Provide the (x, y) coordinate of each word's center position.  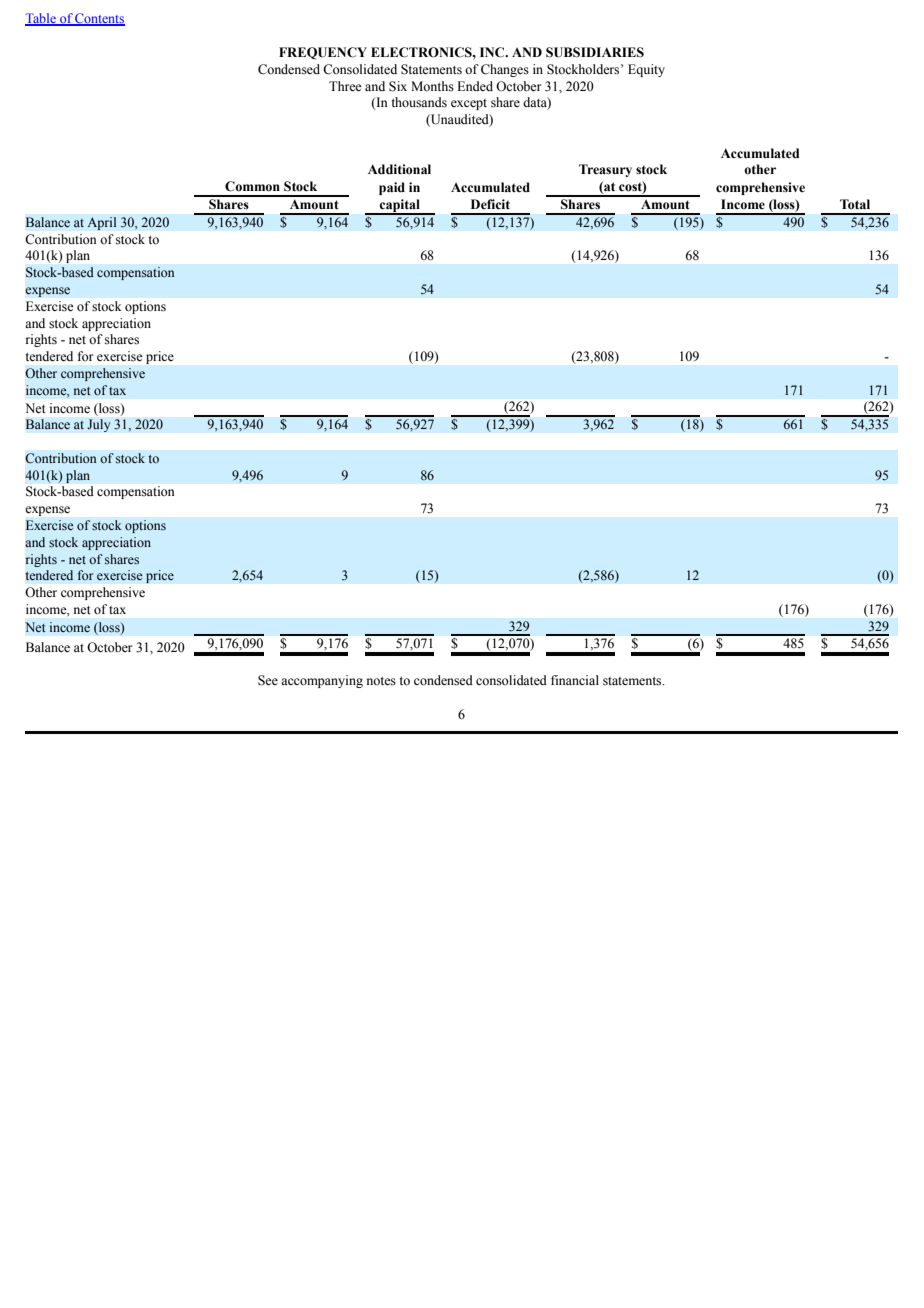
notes (381, 681)
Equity (646, 70)
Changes (505, 70)
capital (400, 207)
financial (575, 680)
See (268, 680)
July (99, 425)
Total (855, 204)
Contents (99, 19)
